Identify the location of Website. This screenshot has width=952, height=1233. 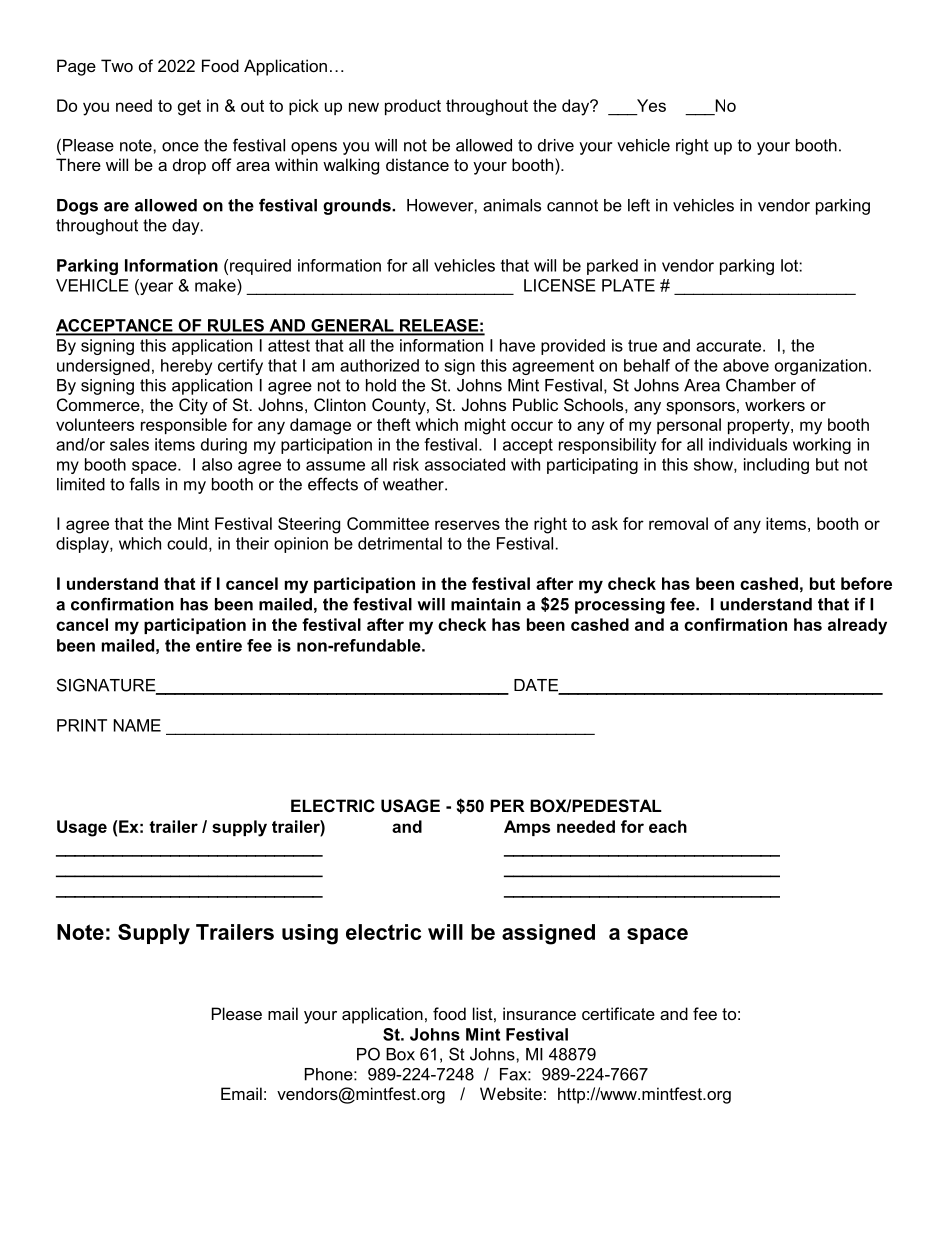
(511, 1093).
